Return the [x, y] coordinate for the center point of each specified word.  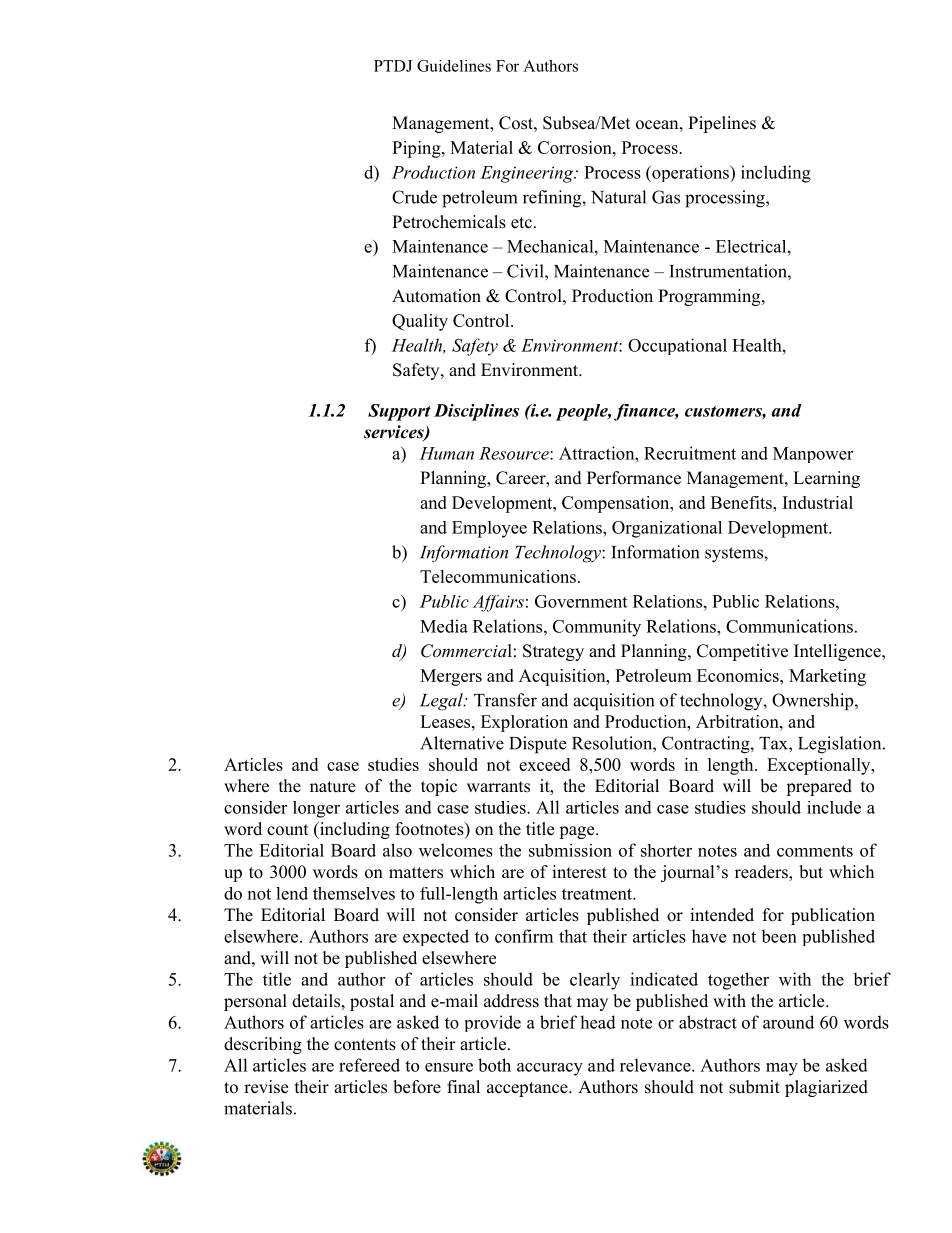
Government [581, 601]
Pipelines [722, 124]
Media [444, 626]
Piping [417, 149]
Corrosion [576, 147]
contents [365, 1045]
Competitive [742, 652]
